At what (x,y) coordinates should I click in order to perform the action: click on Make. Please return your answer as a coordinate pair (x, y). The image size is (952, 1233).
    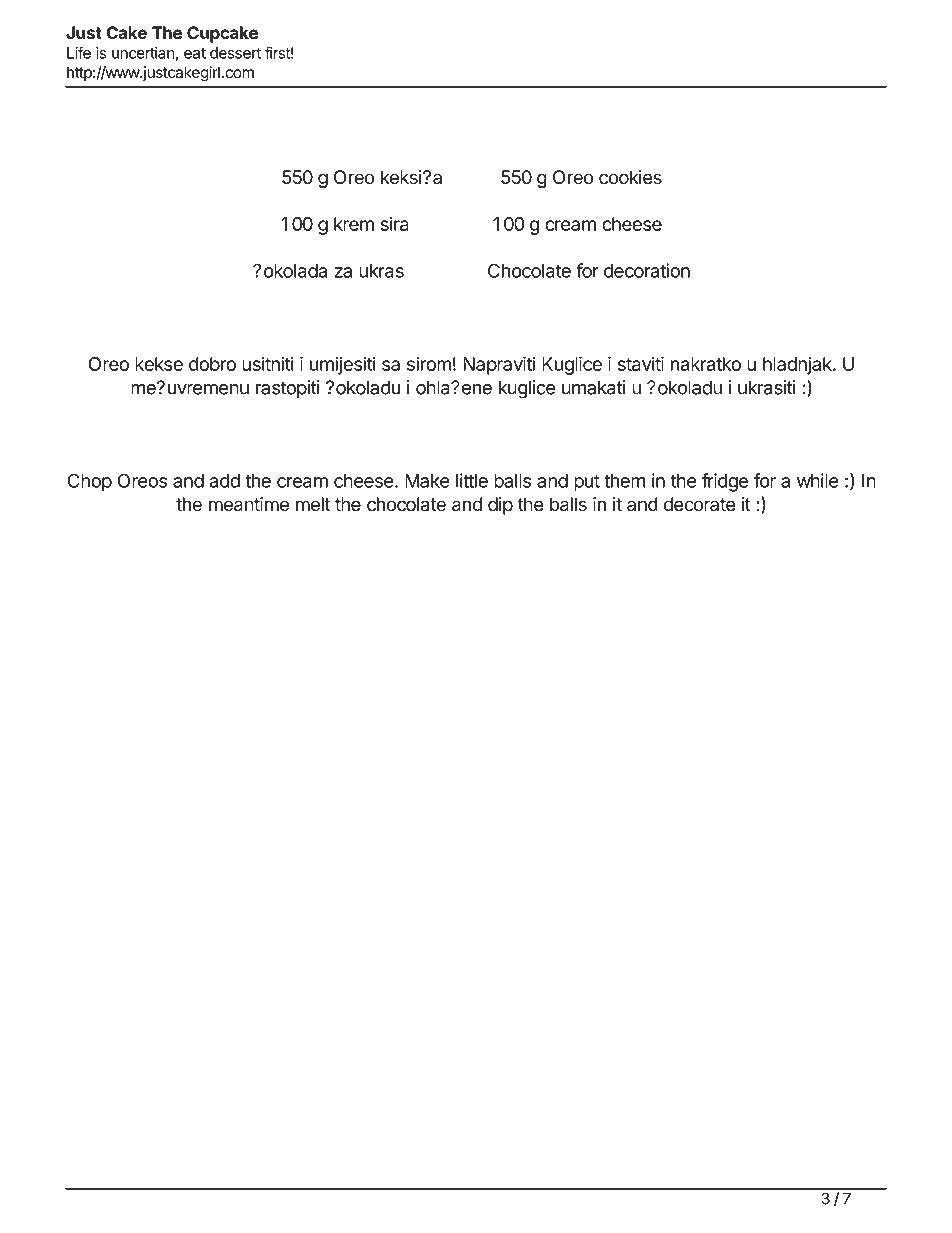
    Looking at the image, I should click on (427, 481).
